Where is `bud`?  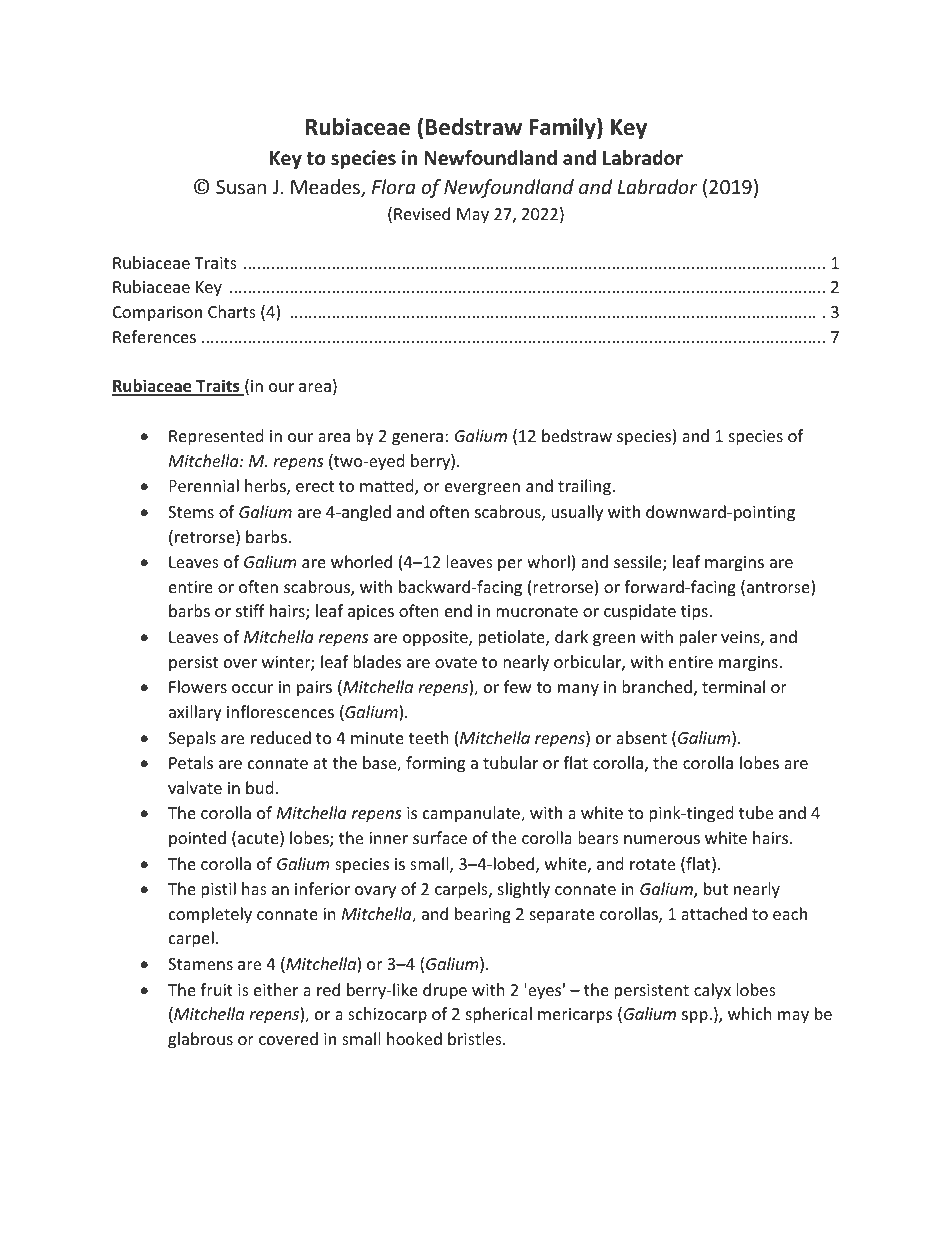 bud is located at coordinates (259, 787).
